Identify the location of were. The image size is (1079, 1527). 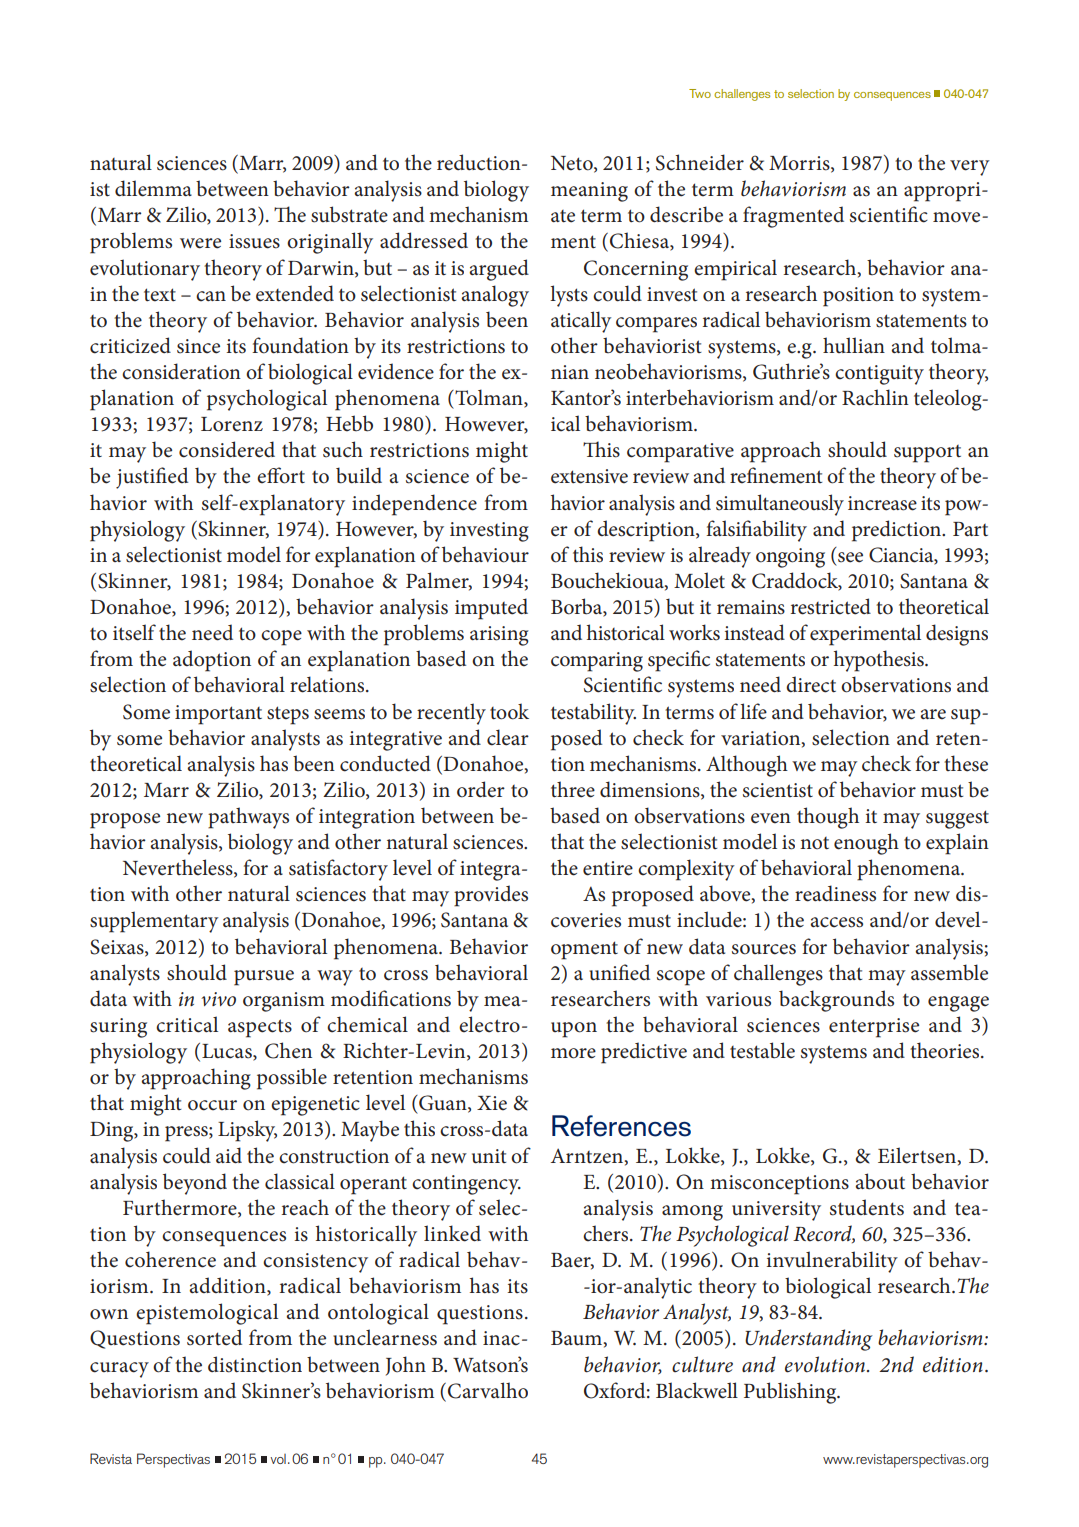
(200, 243).
